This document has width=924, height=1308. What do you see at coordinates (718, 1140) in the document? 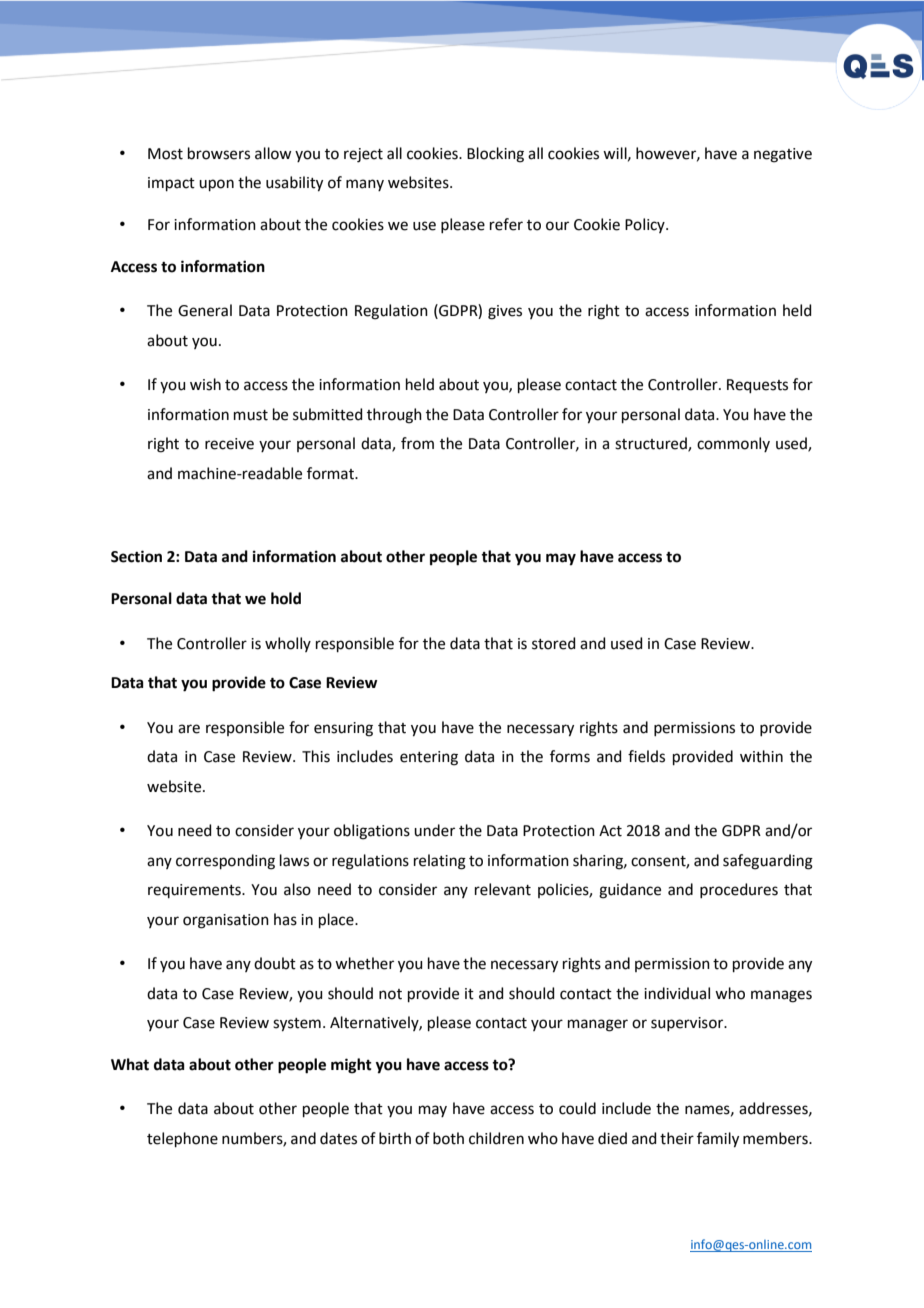
I see `family` at bounding box center [718, 1140].
